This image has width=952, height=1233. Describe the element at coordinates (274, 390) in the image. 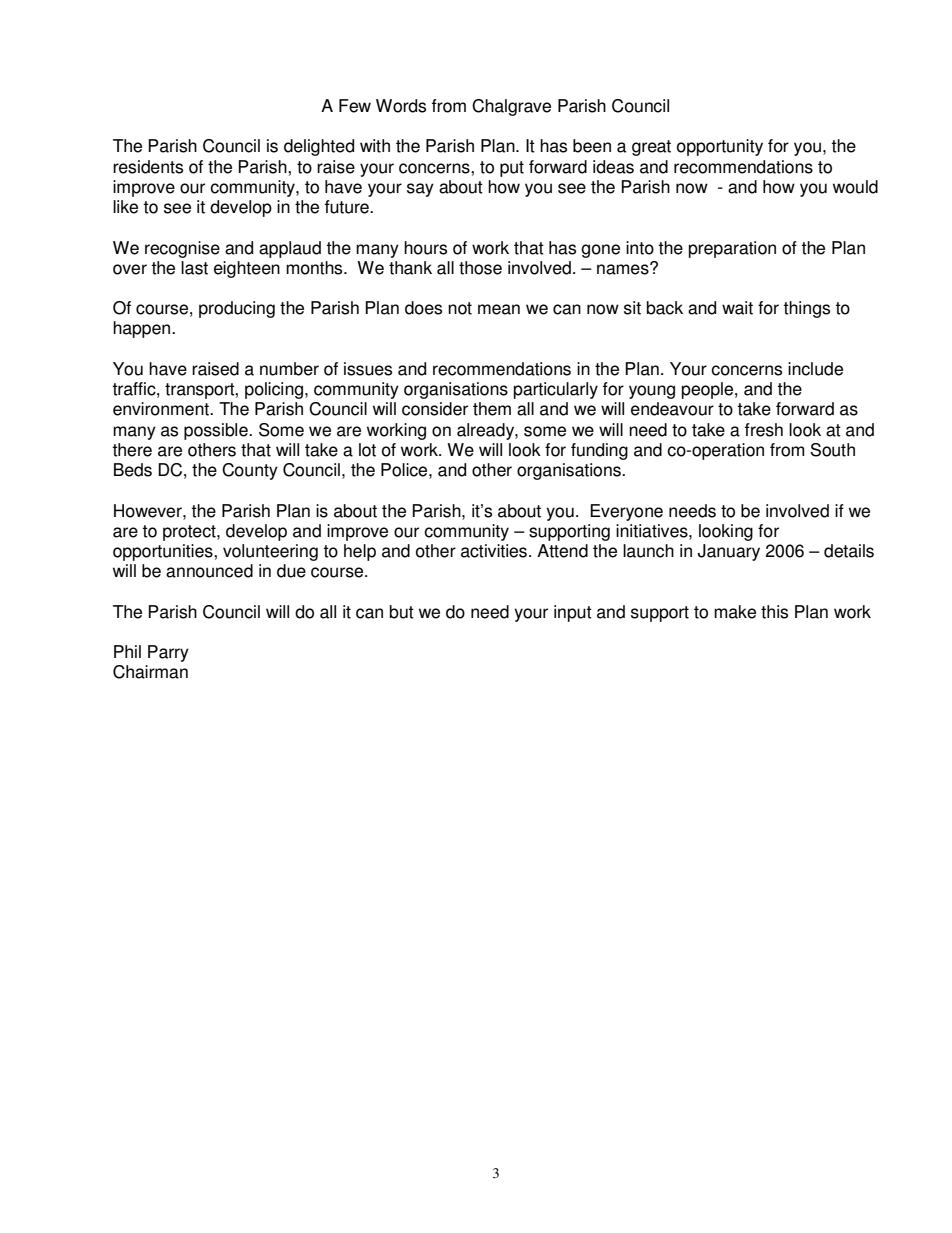

I see `policing` at that location.
